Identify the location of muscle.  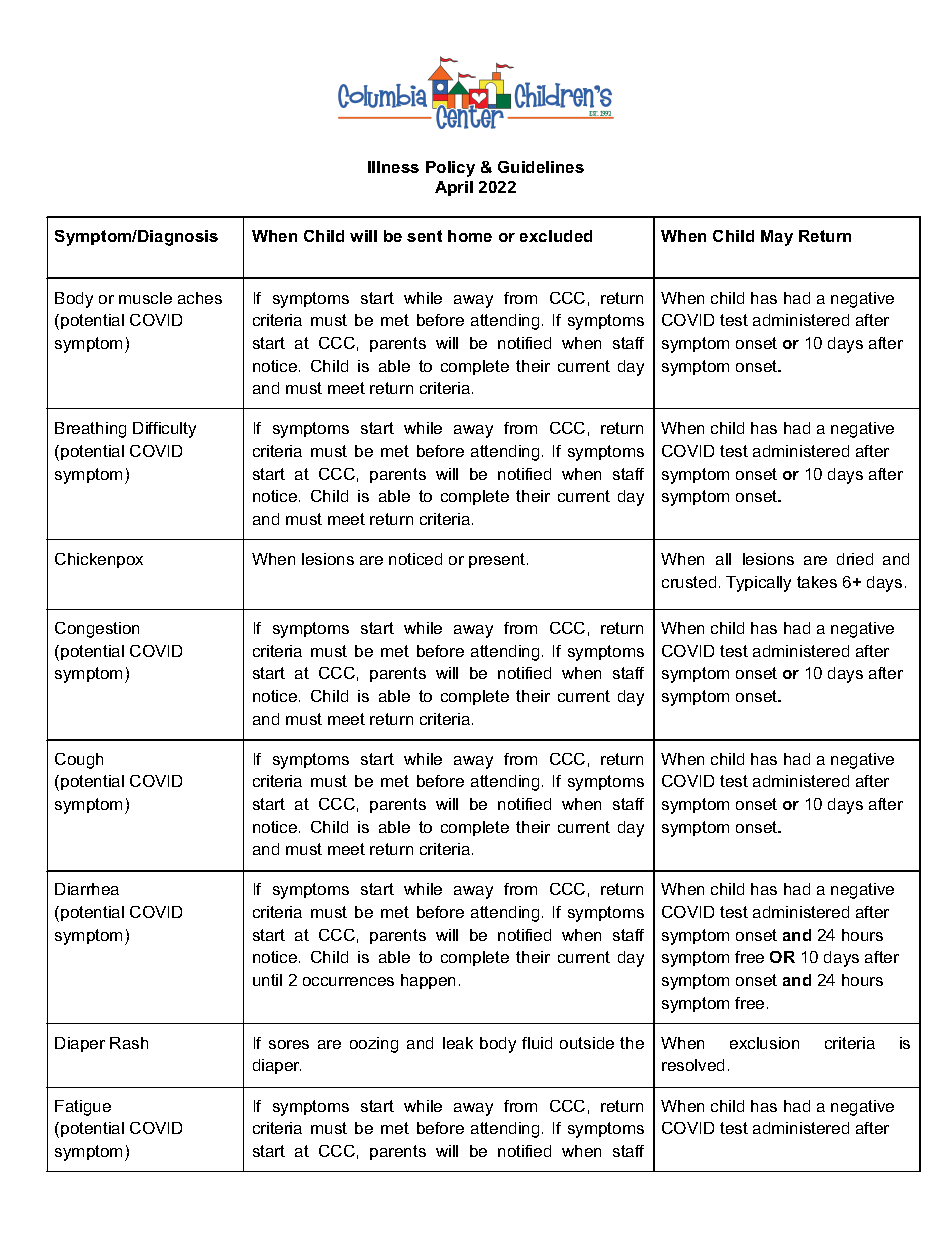
(145, 298).
